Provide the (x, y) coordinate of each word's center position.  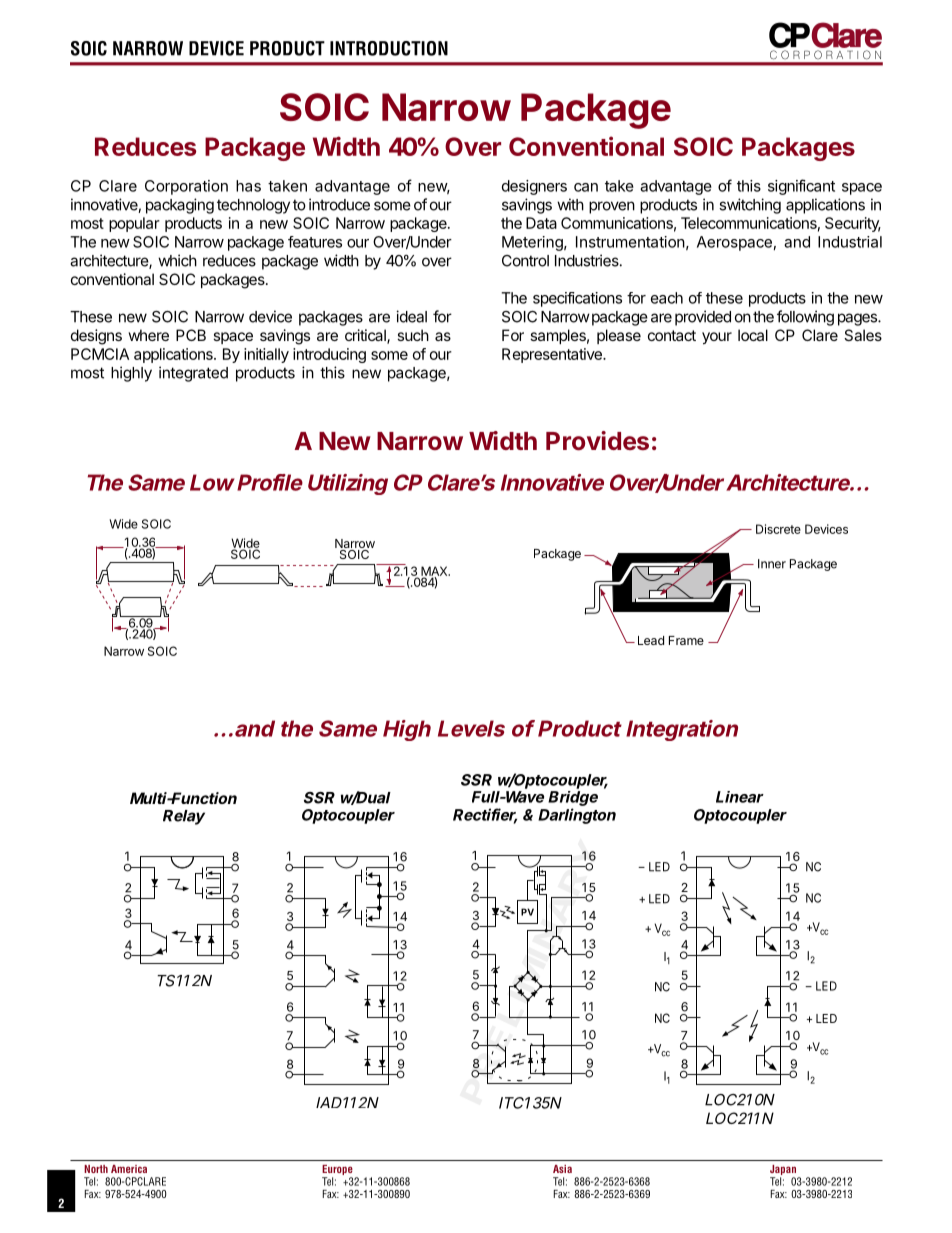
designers (534, 187)
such (413, 335)
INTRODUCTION (389, 48)
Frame (686, 640)
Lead (651, 640)
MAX (435, 572)
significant (801, 187)
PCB (191, 335)
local (753, 335)
